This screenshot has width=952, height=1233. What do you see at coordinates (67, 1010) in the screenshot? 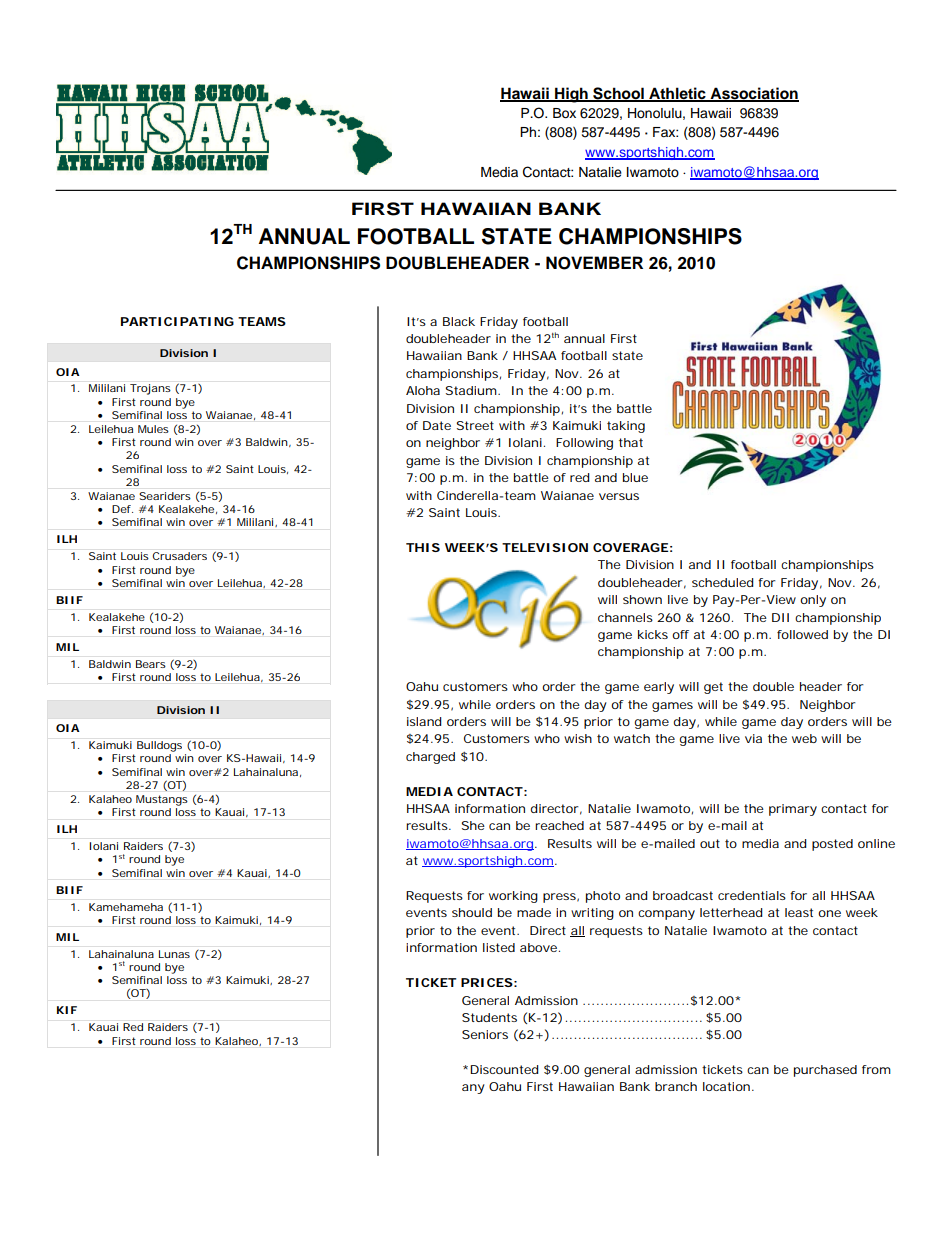
I see `KIF` at bounding box center [67, 1010].
